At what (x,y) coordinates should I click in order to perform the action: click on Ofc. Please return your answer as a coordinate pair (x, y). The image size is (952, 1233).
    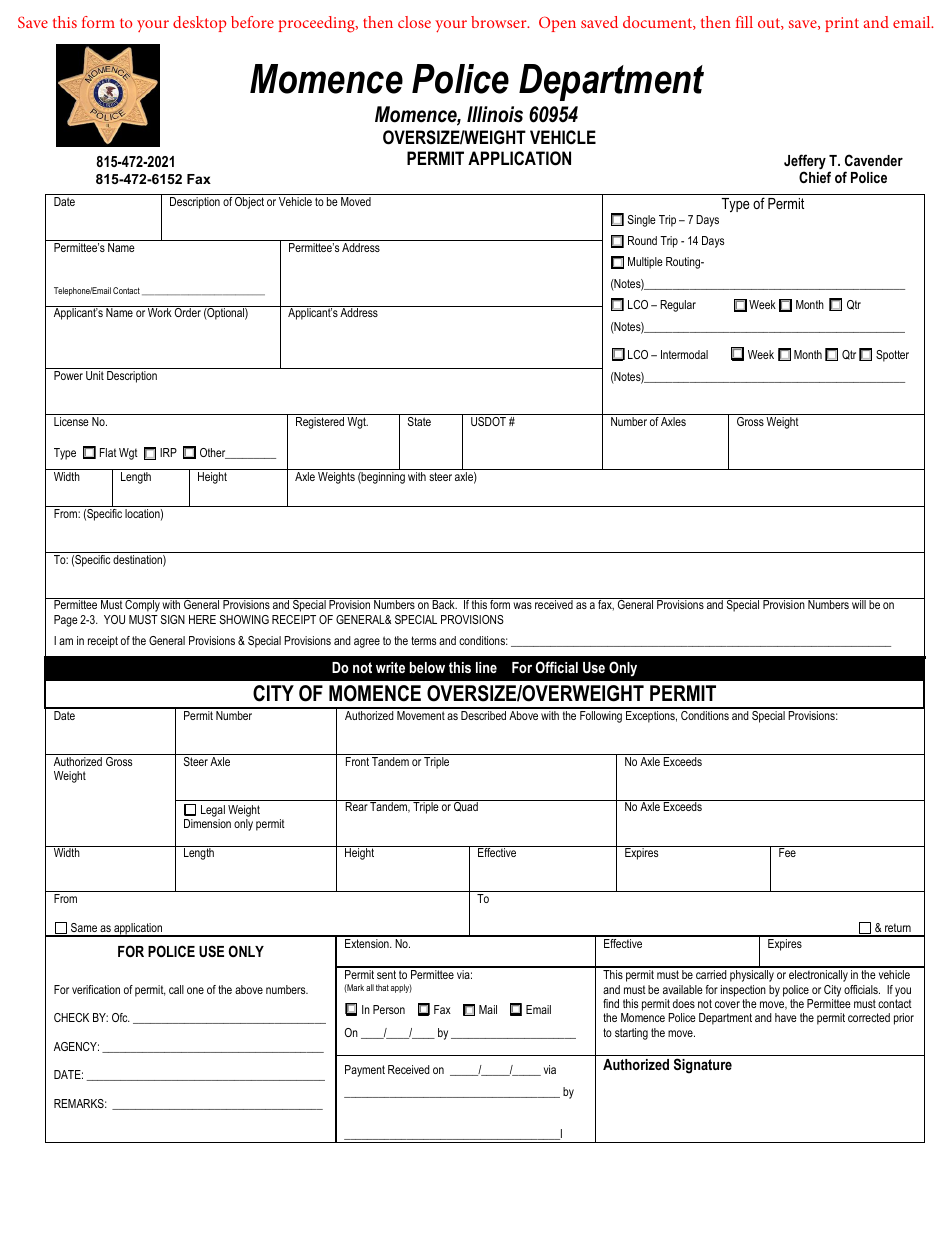
    Looking at the image, I should click on (121, 1017).
